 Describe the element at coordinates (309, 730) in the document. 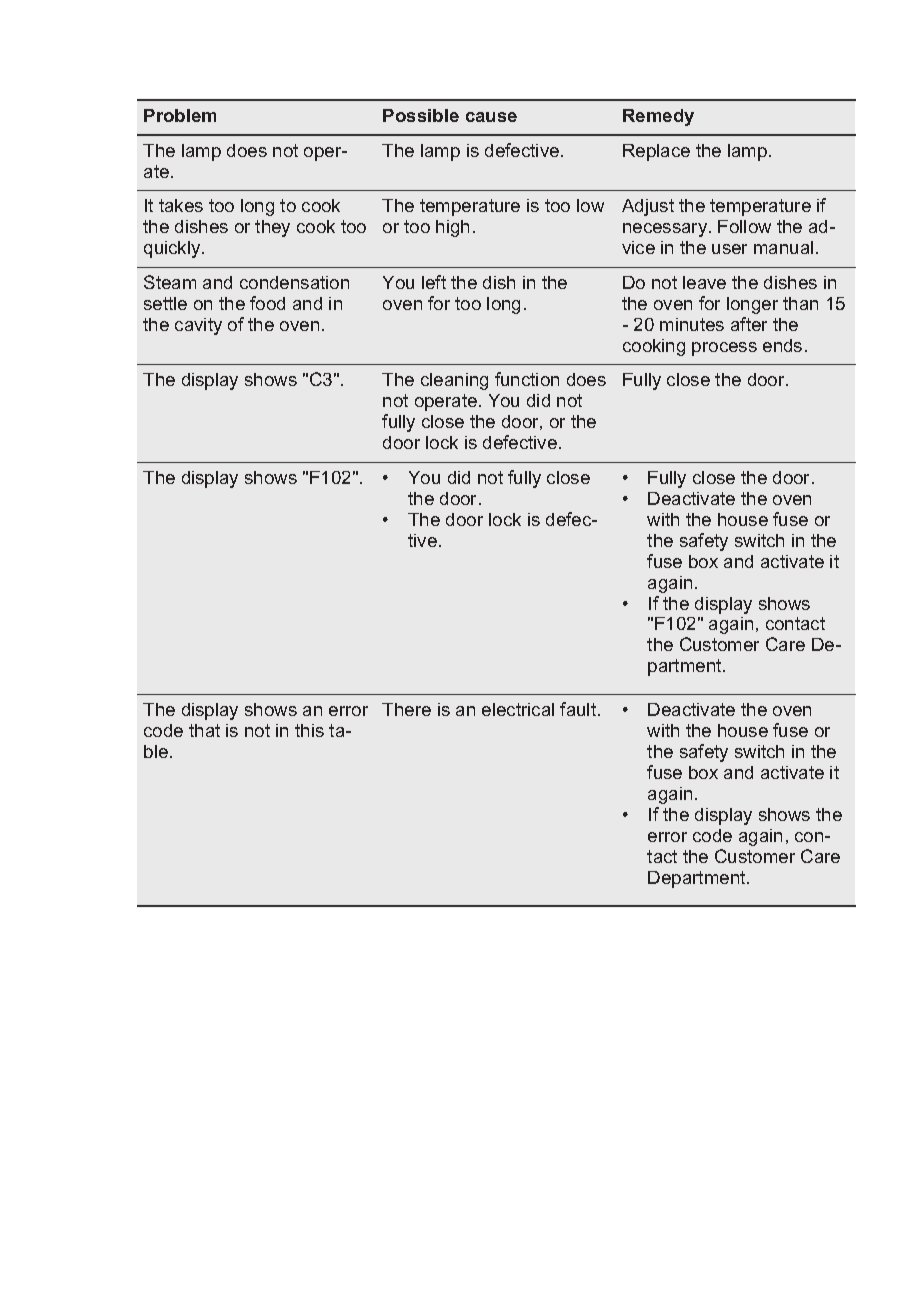

I see `this` at that location.
